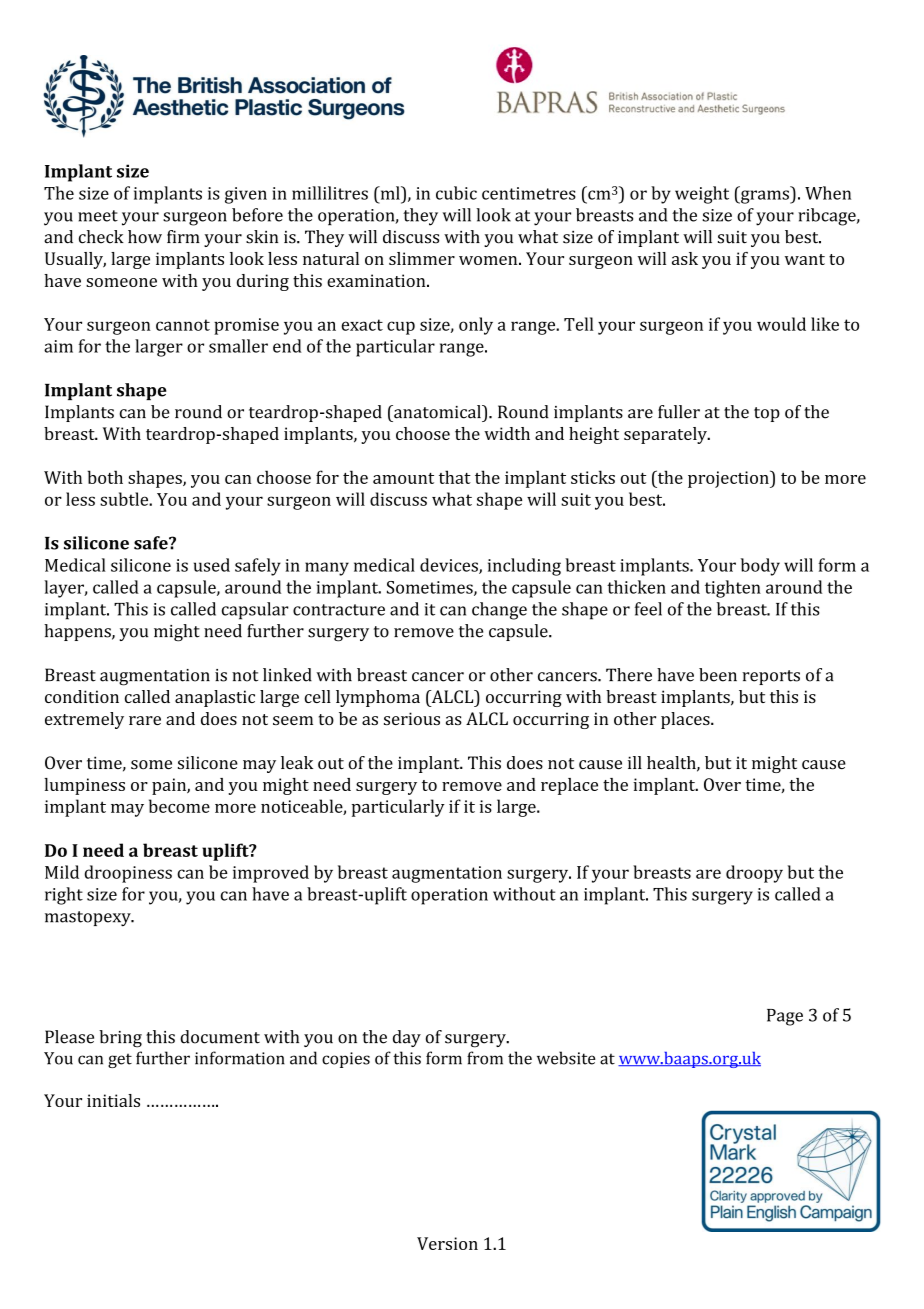 Image resolution: width=924 pixels, height=1309 pixels. What do you see at coordinates (120, 1039) in the image?
I see `bring` at bounding box center [120, 1039].
